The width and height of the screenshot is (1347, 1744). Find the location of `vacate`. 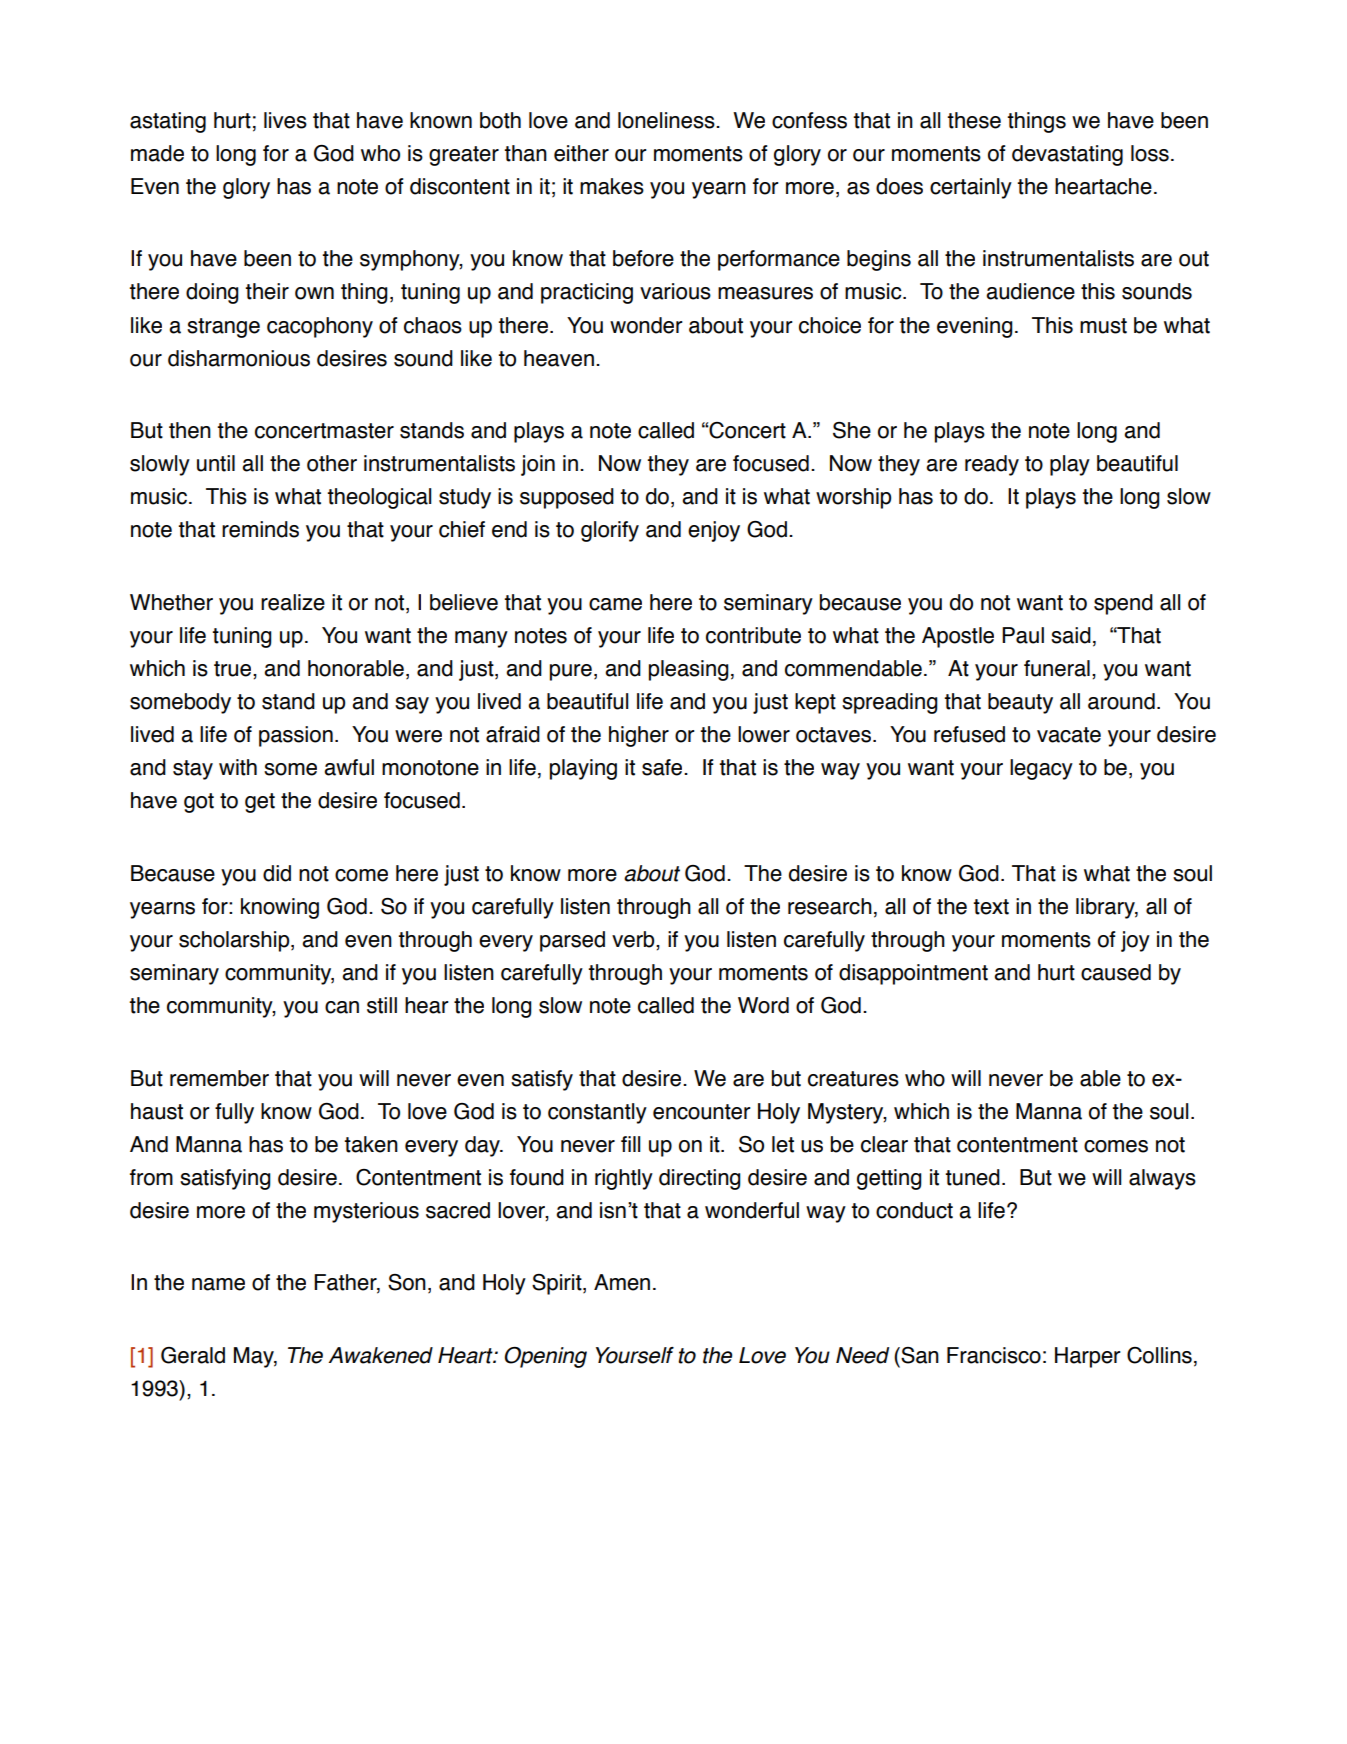

vacate is located at coordinates (1069, 735).
